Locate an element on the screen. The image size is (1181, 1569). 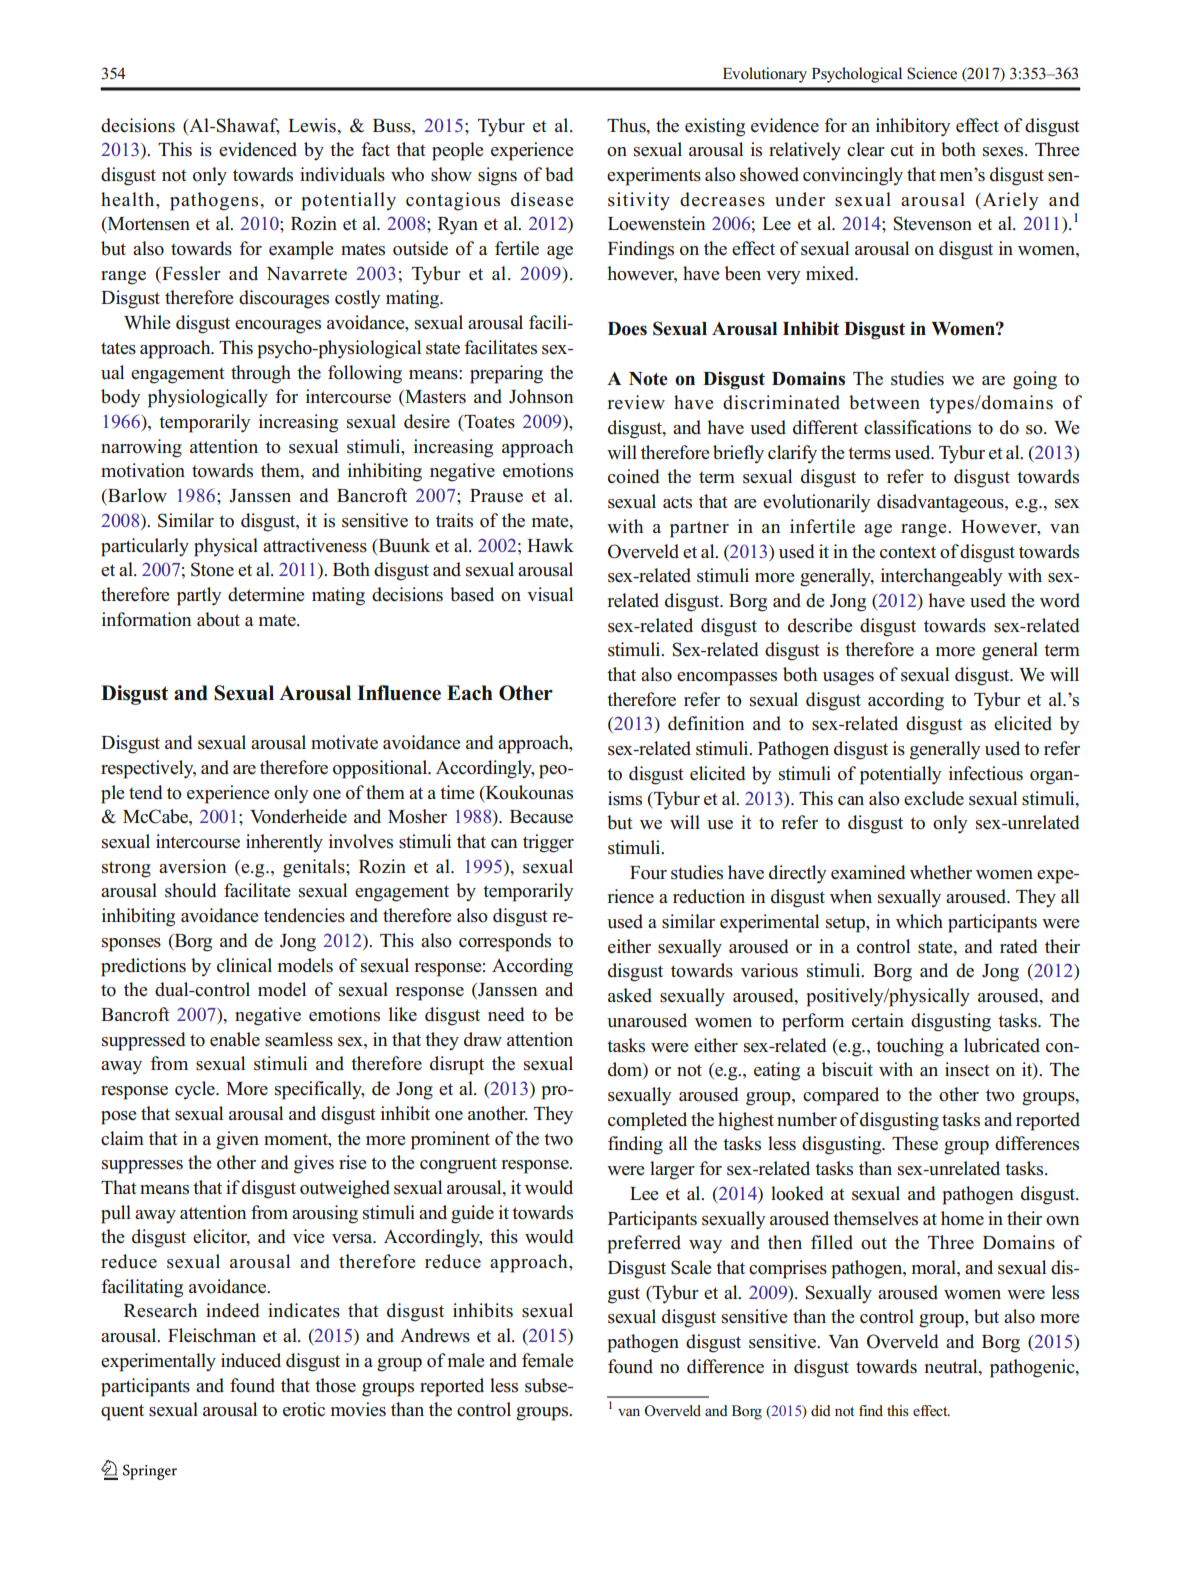
Lewis is located at coordinates (313, 125).
